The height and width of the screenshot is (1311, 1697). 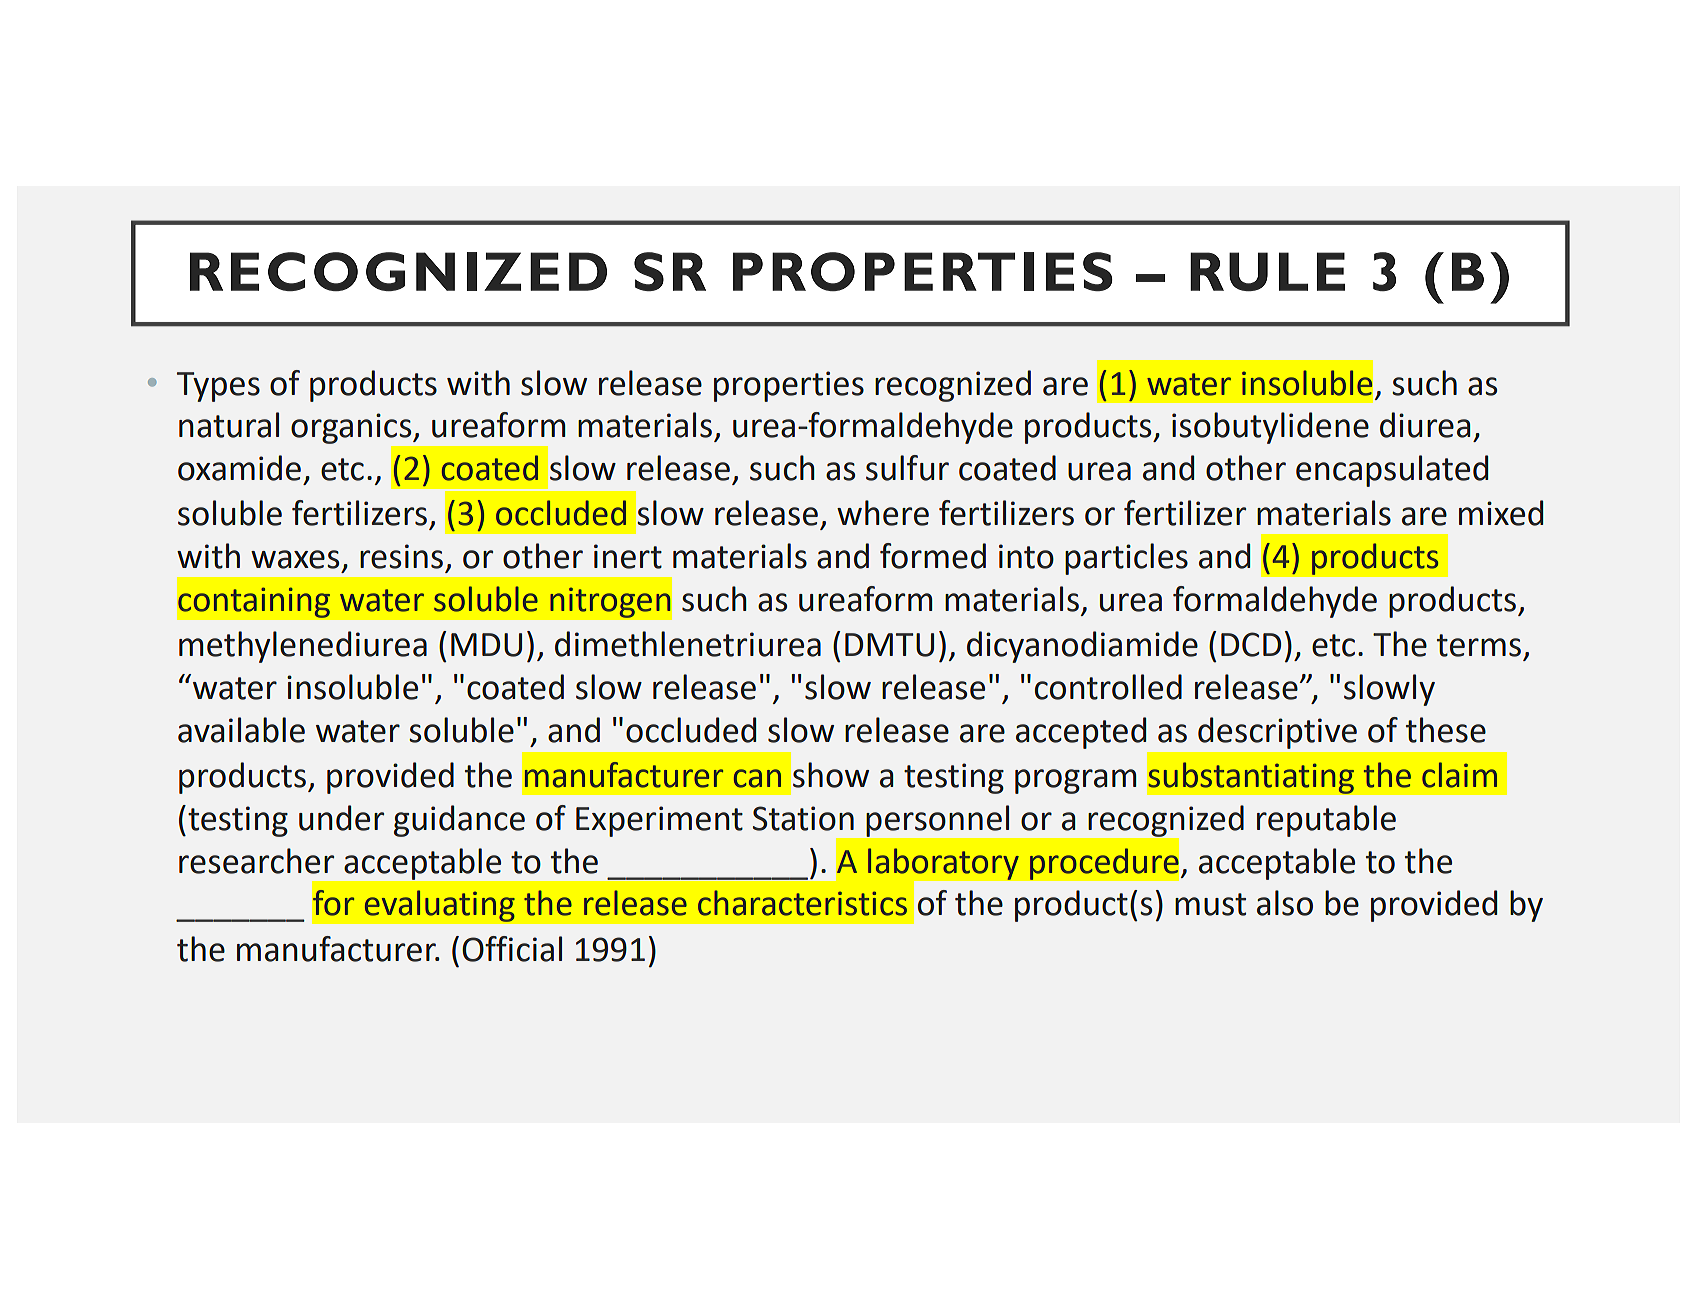 I want to click on show, so click(x=831, y=775).
